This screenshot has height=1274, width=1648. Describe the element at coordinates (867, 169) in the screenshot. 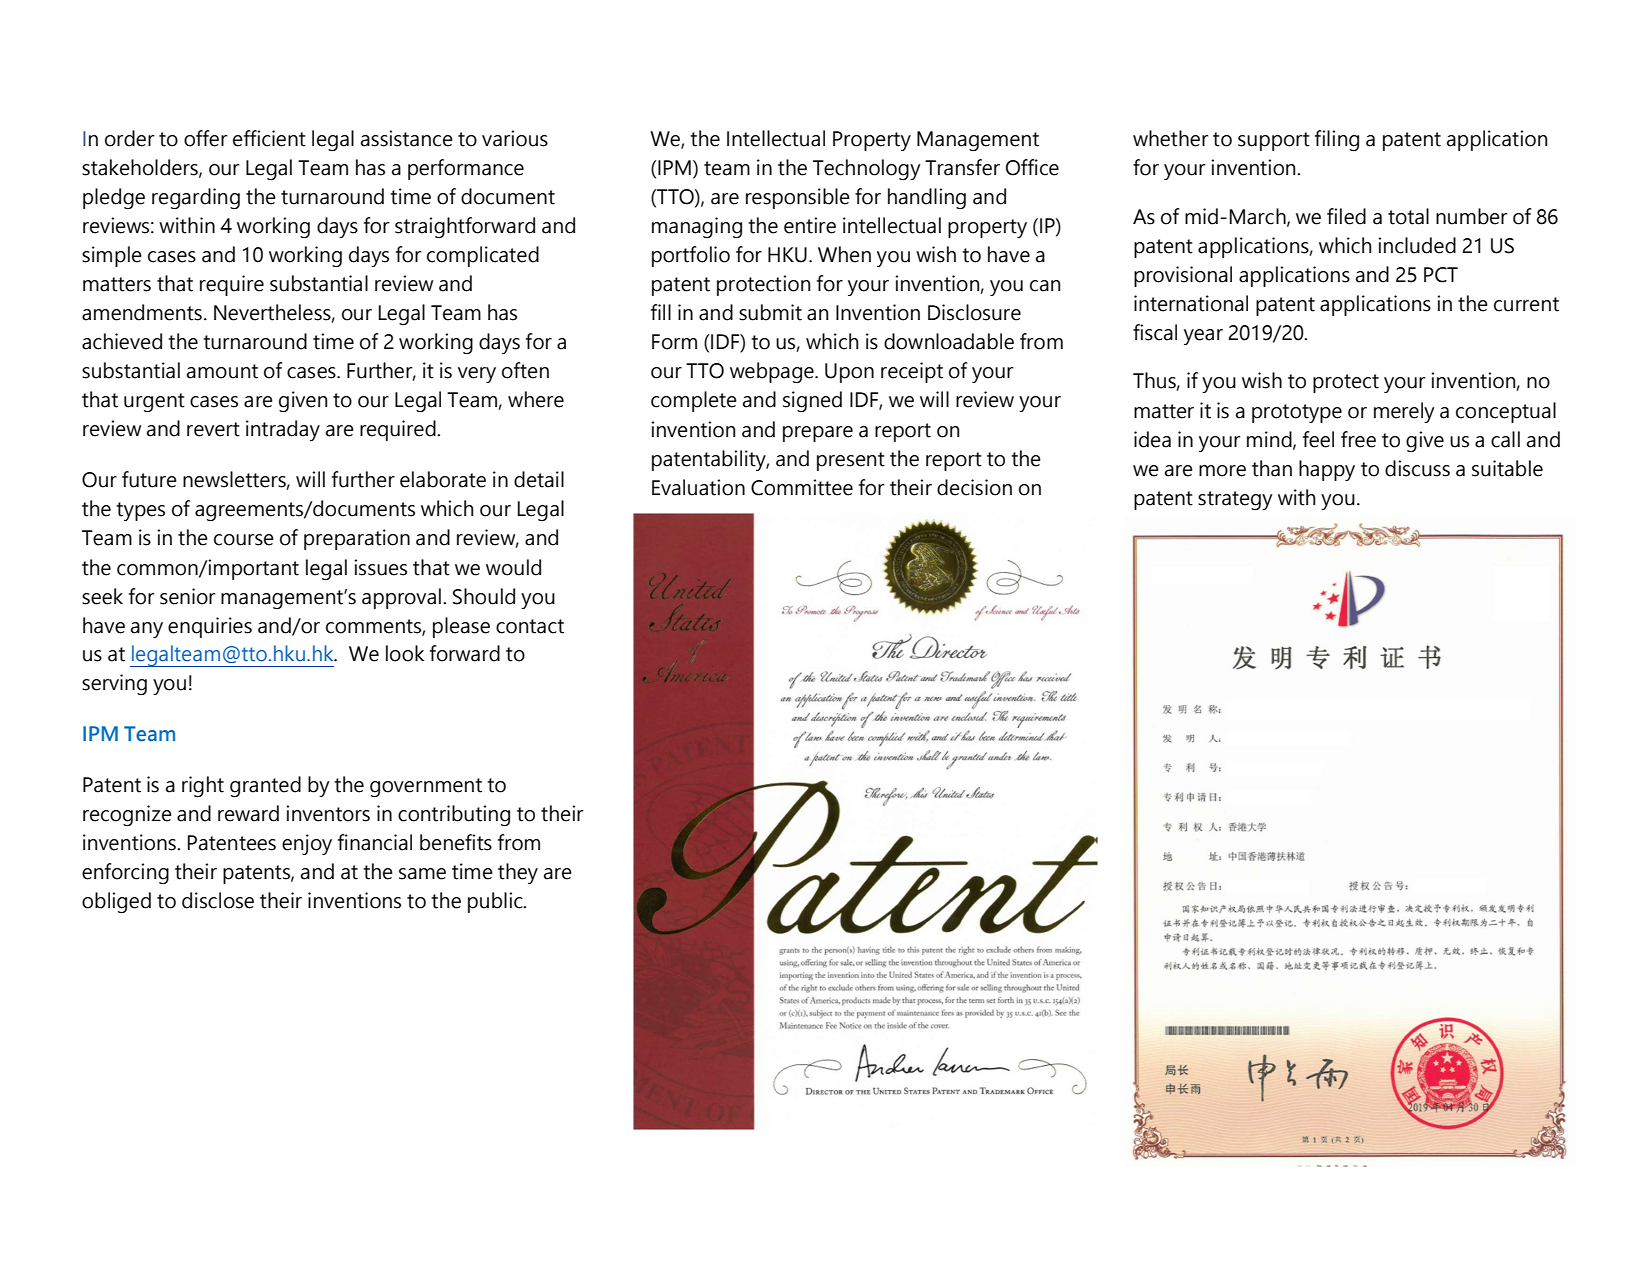

I see `Technology` at that location.
